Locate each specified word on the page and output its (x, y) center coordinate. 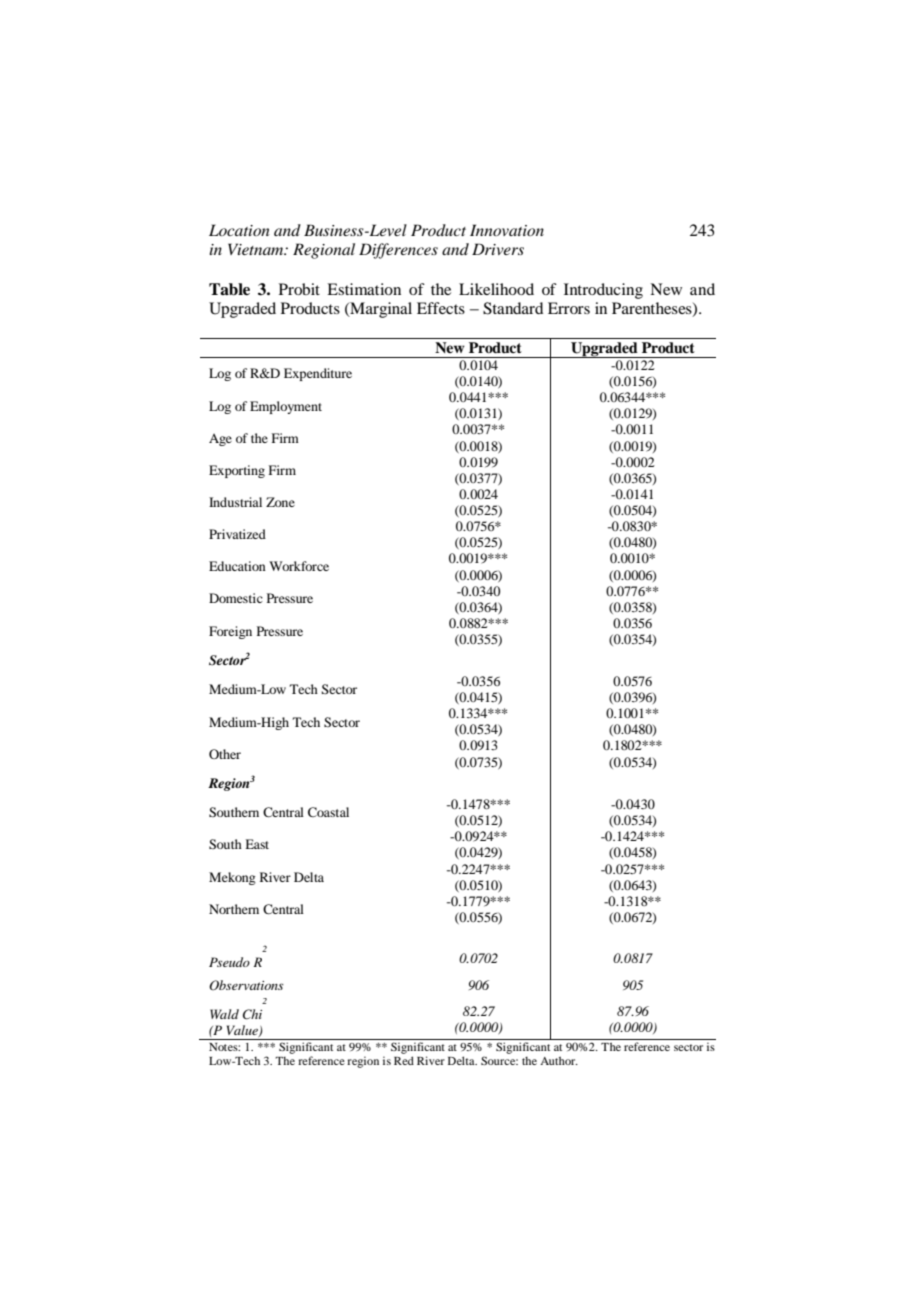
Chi (252, 1014)
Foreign (230, 632)
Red (404, 1060)
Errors (569, 308)
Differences (398, 251)
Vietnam (257, 249)
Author (559, 1060)
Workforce (299, 566)
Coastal (328, 812)
